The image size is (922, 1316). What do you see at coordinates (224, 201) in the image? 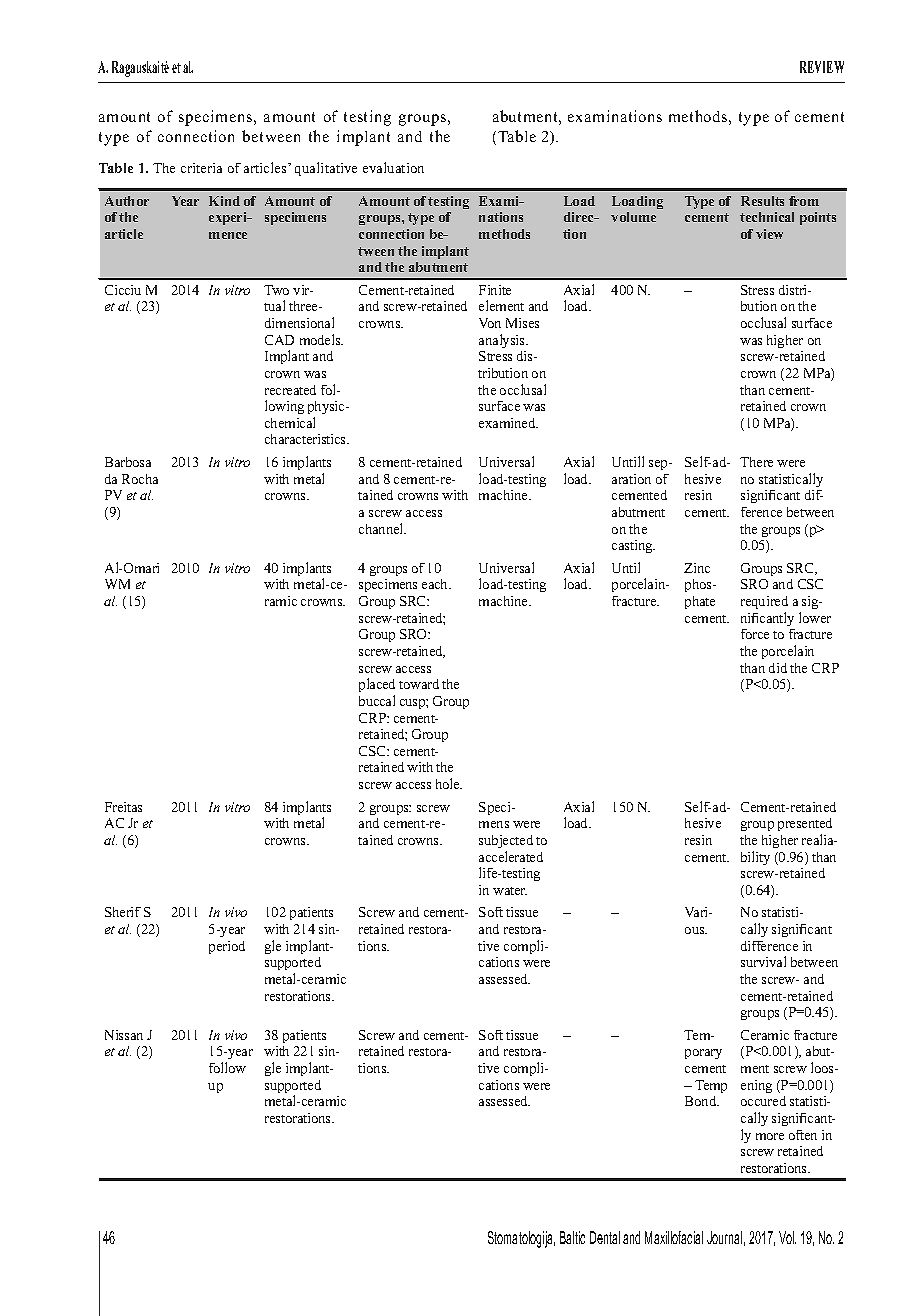
I see `Kind` at bounding box center [224, 201].
